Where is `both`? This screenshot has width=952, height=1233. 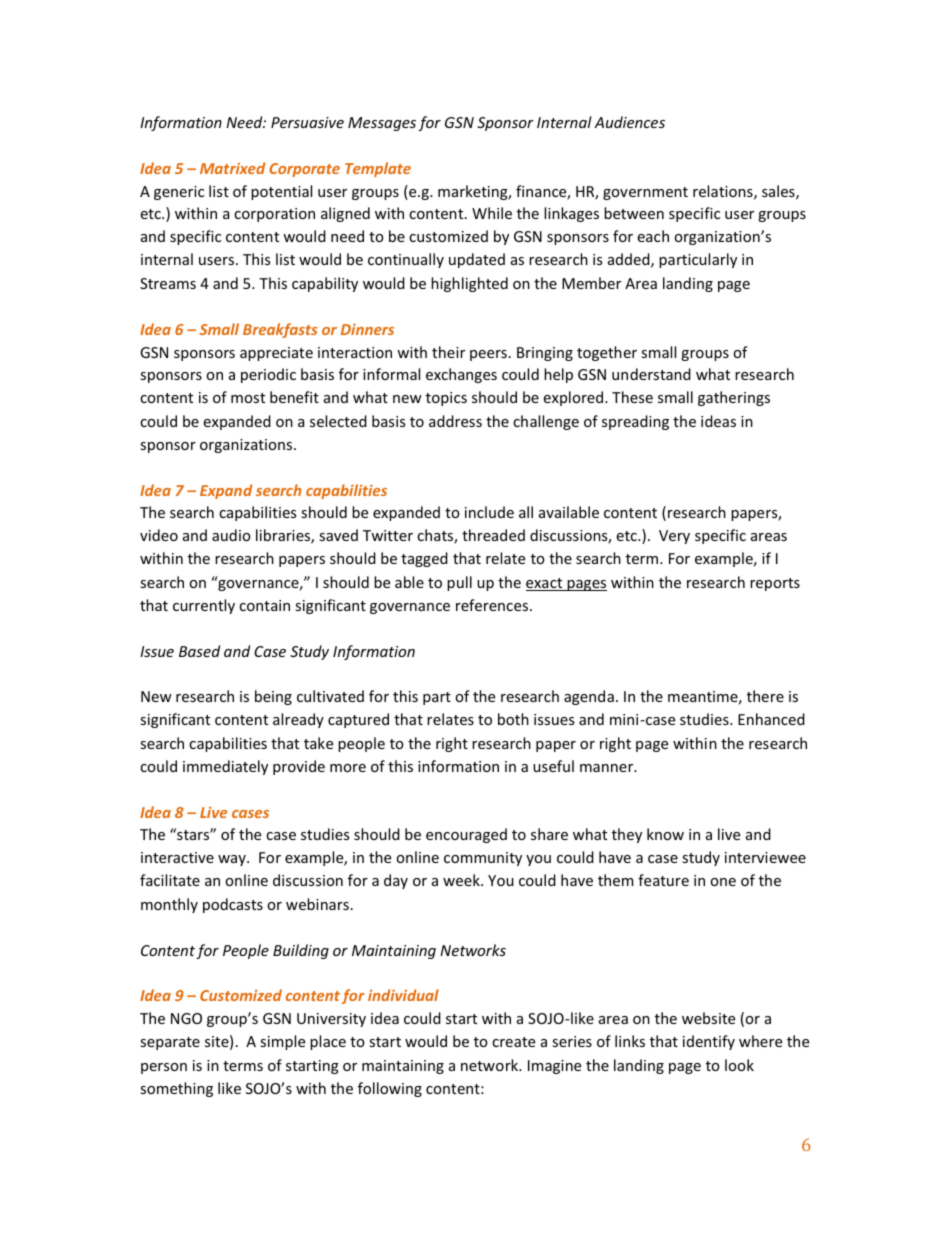
both is located at coordinates (513, 719).
